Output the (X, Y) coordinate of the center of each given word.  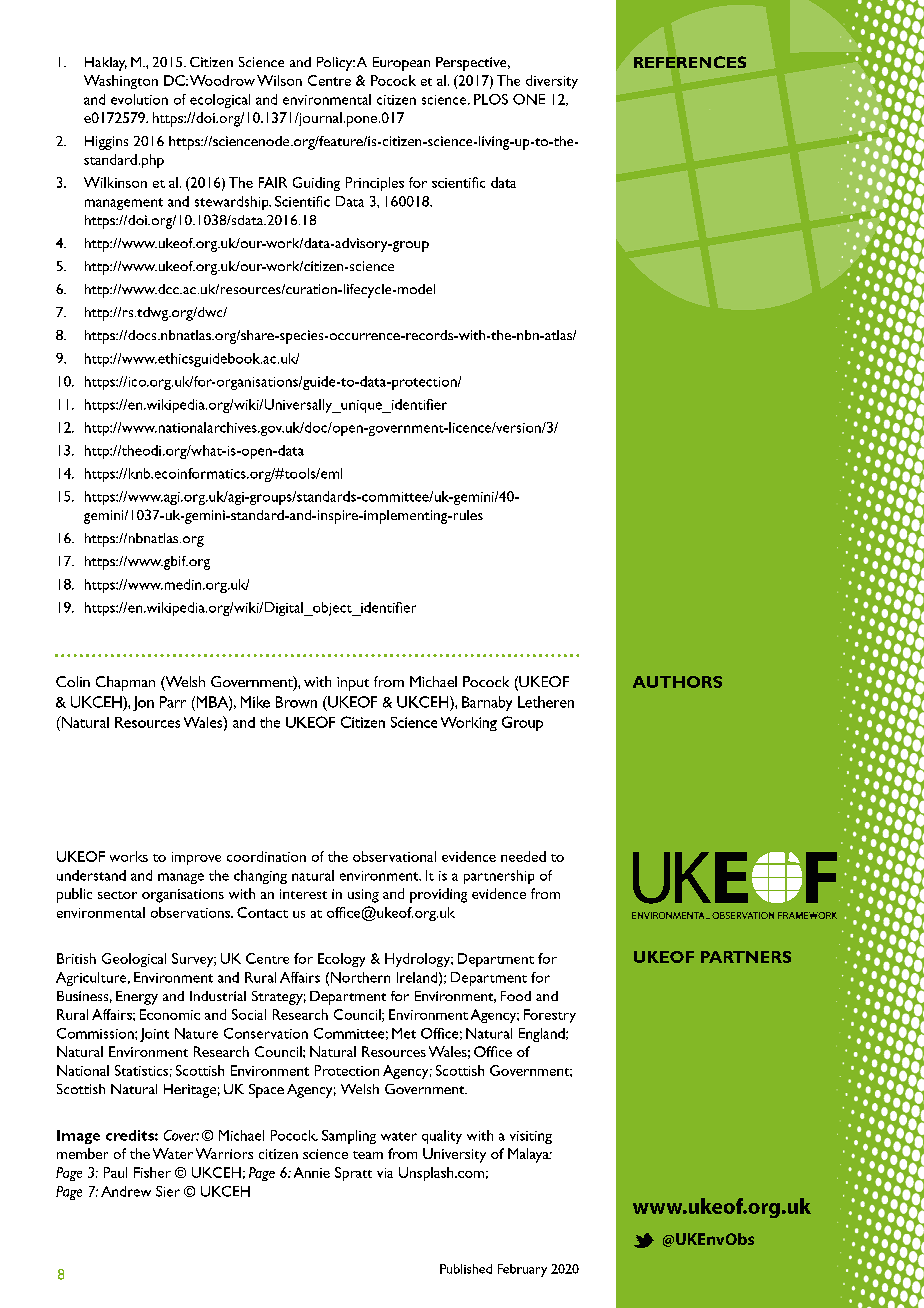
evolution (139, 99)
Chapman (125, 683)
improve (196, 858)
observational (394, 856)
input (353, 684)
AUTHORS (677, 682)
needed (523, 856)
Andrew (126, 1191)
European (401, 64)
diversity (552, 82)
